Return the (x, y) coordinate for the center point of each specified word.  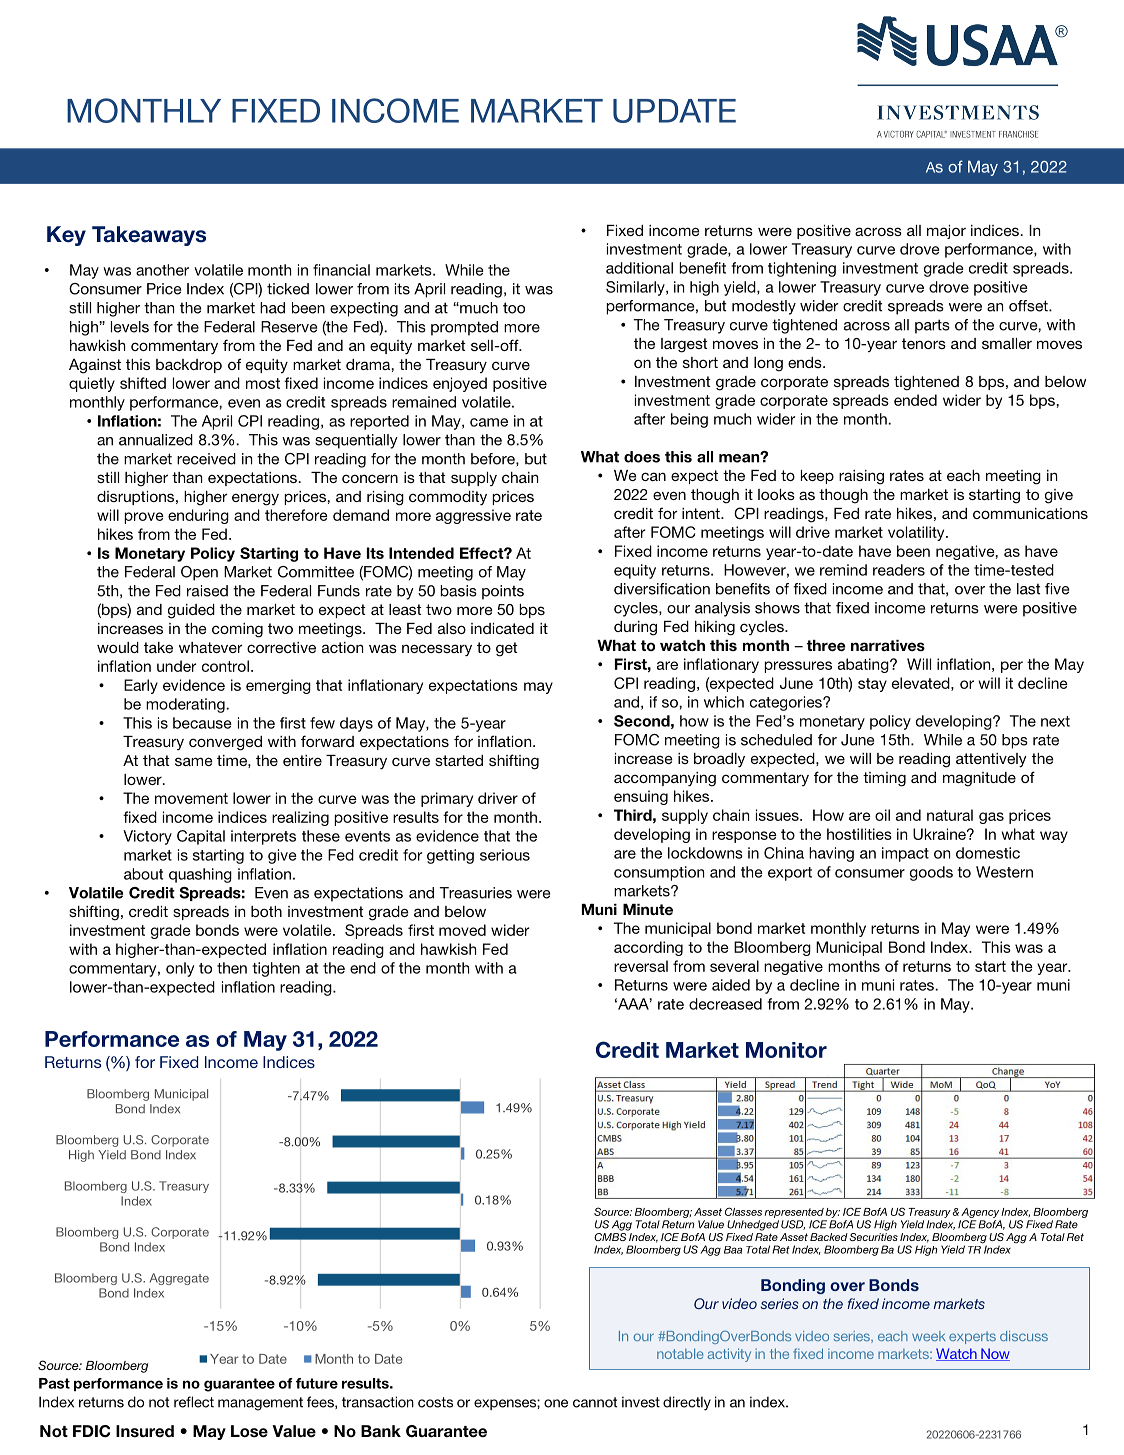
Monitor (786, 1050)
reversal (641, 966)
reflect (194, 1402)
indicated (502, 628)
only (180, 969)
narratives (888, 645)
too (514, 308)
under (176, 666)
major (946, 232)
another (162, 270)
